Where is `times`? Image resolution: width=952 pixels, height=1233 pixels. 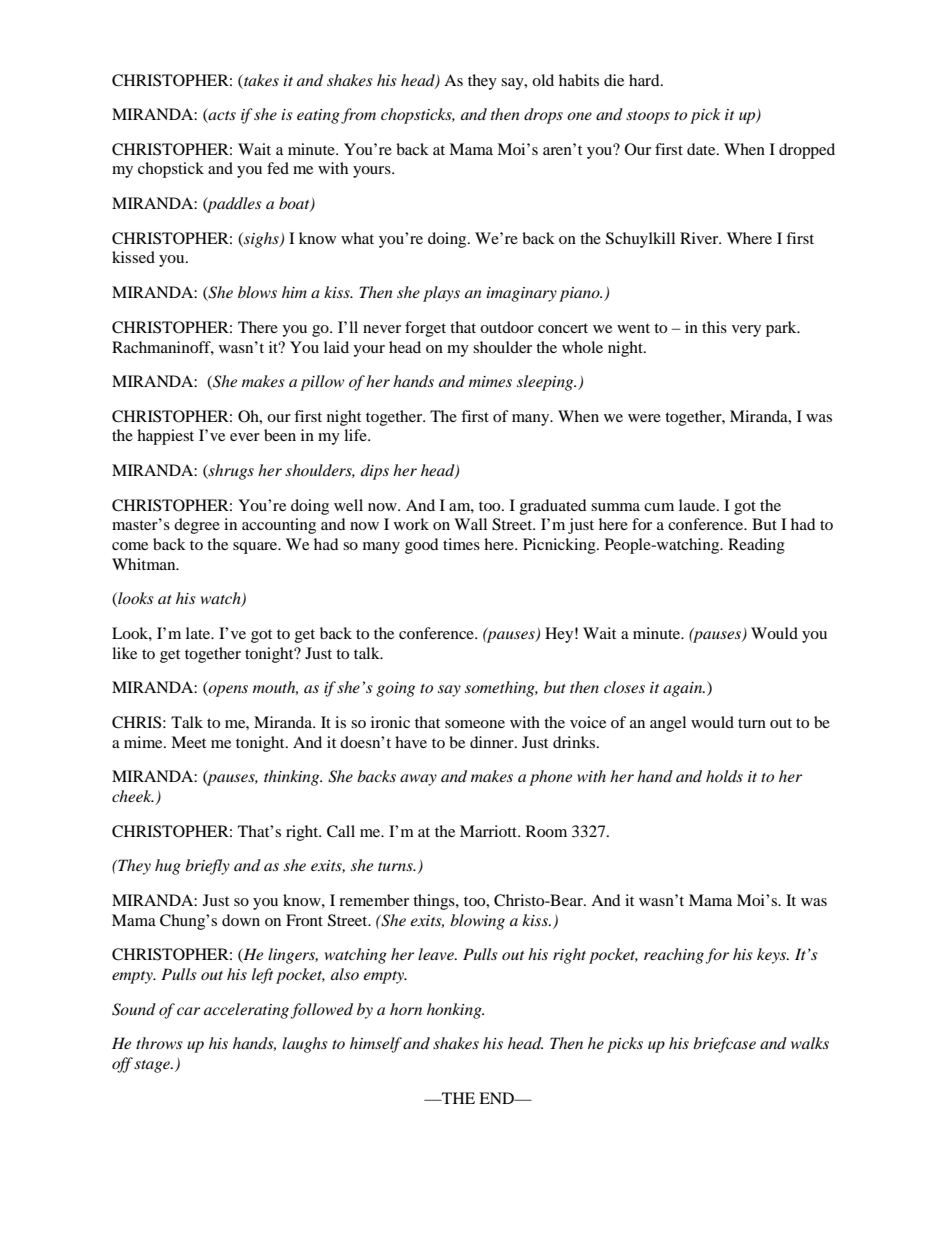
times is located at coordinates (461, 544).
